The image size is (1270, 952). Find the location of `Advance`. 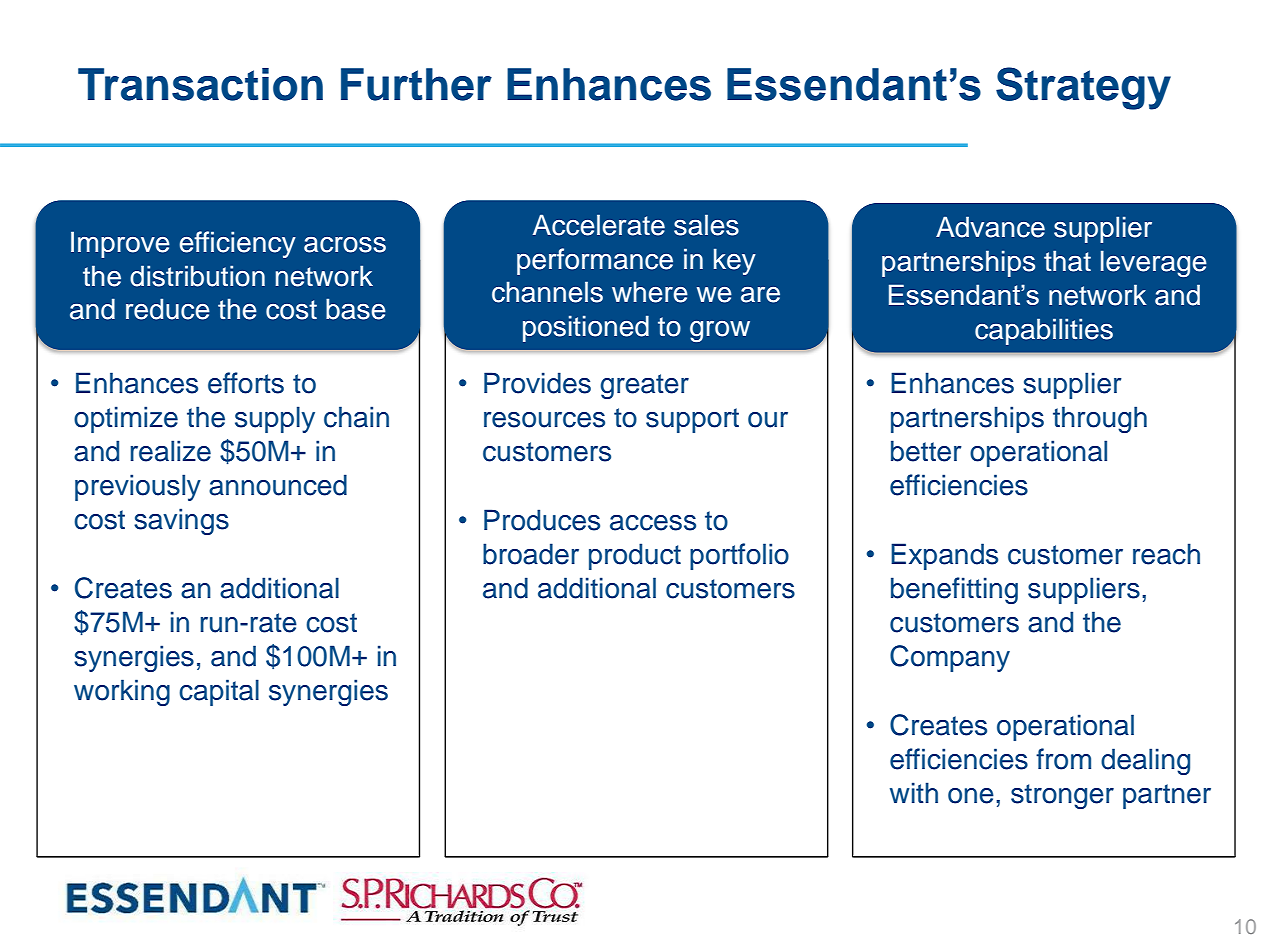

Advance is located at coordinates (990, 227).
